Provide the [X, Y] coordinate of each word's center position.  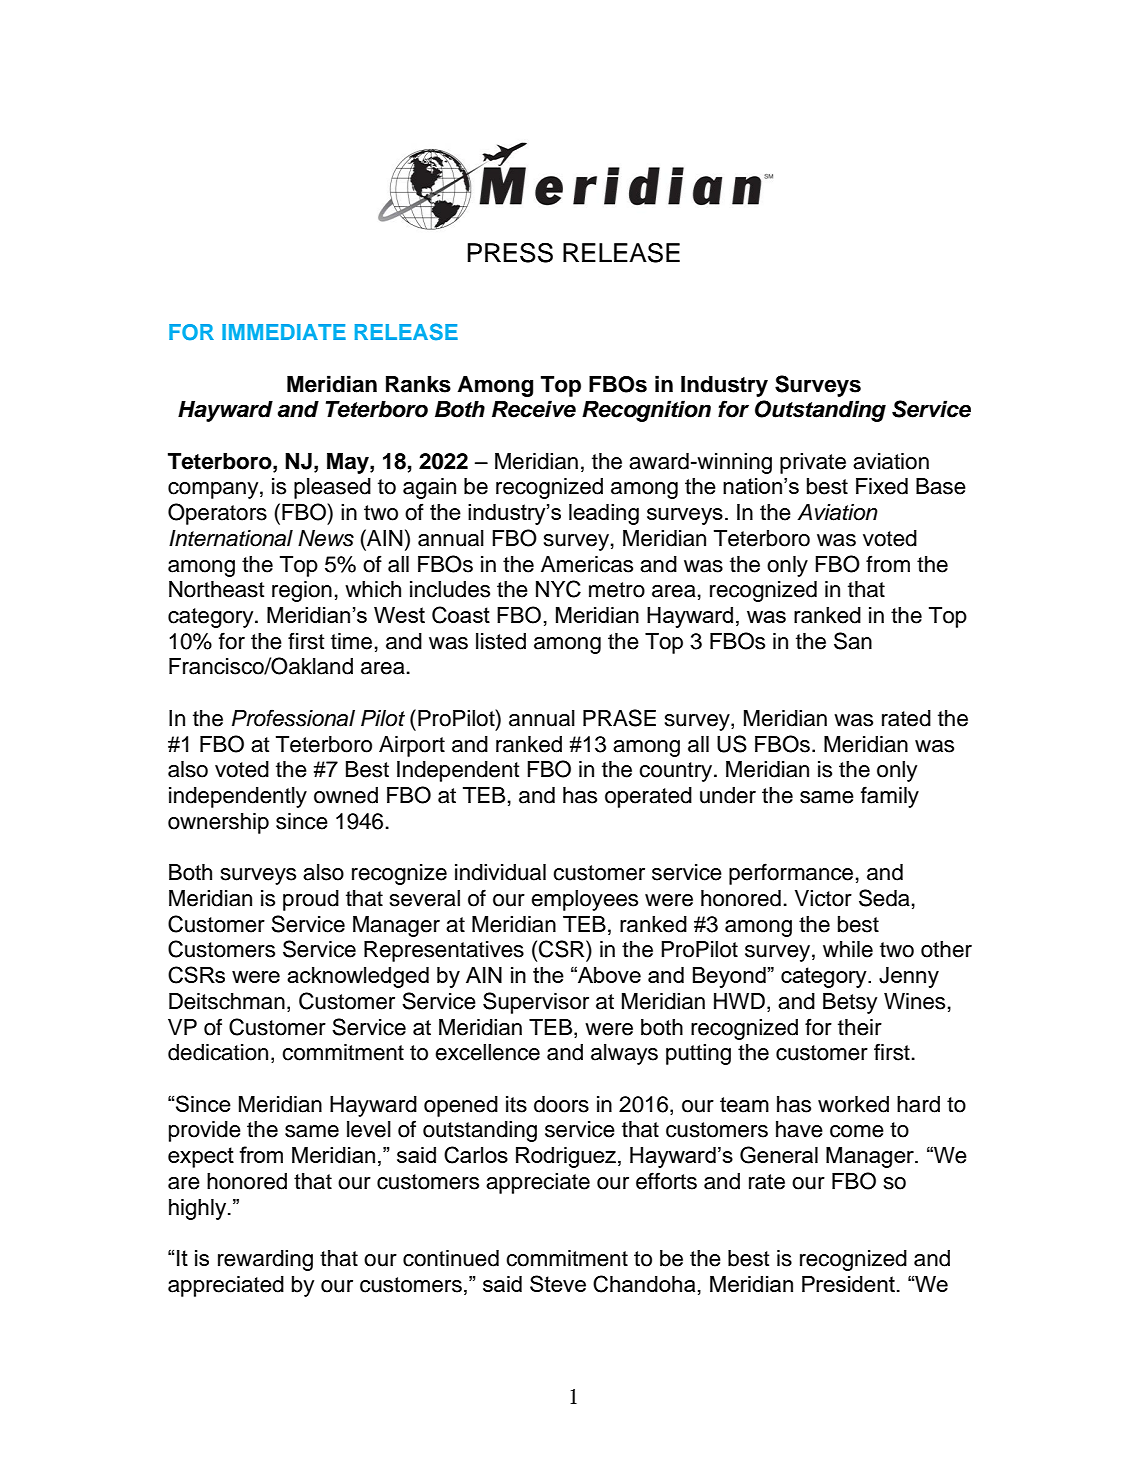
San [853, 641]
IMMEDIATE [284, 332]
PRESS [510, 252]
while [848, 949]
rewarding [265, 1260]
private [813, 463]
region [302, 591]
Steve [558, 1283]
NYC [558, 589]
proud [311, 900]
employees [584, 900]
